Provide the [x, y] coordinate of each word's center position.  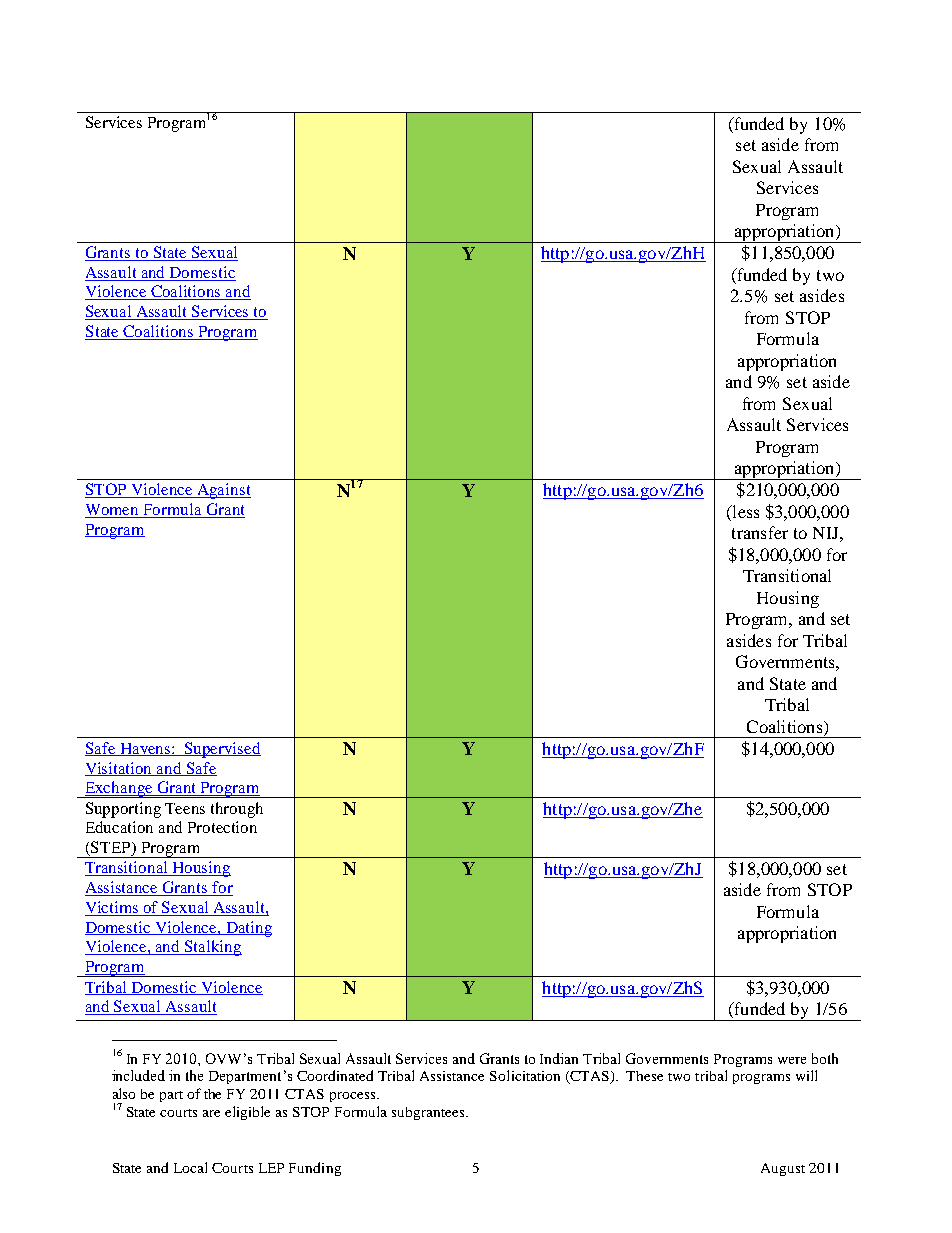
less [744, 513]
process [354, 1097]
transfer [760, 532]
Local [190, 1167]
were [792, 1060]
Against [223, 491]
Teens [185, 808]
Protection [222, 827]
